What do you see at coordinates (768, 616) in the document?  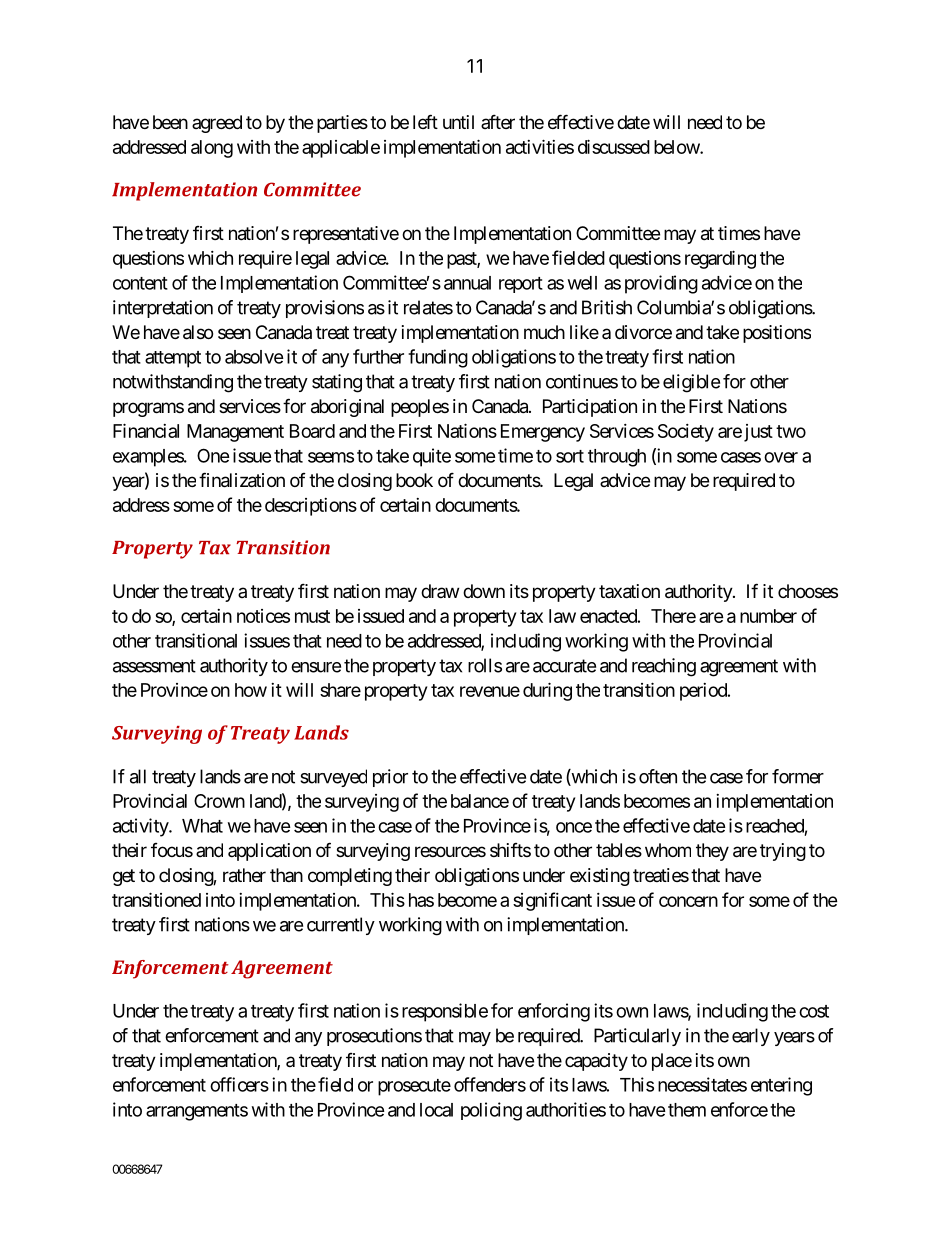 I see `number` at bounding box center [768, 616].
